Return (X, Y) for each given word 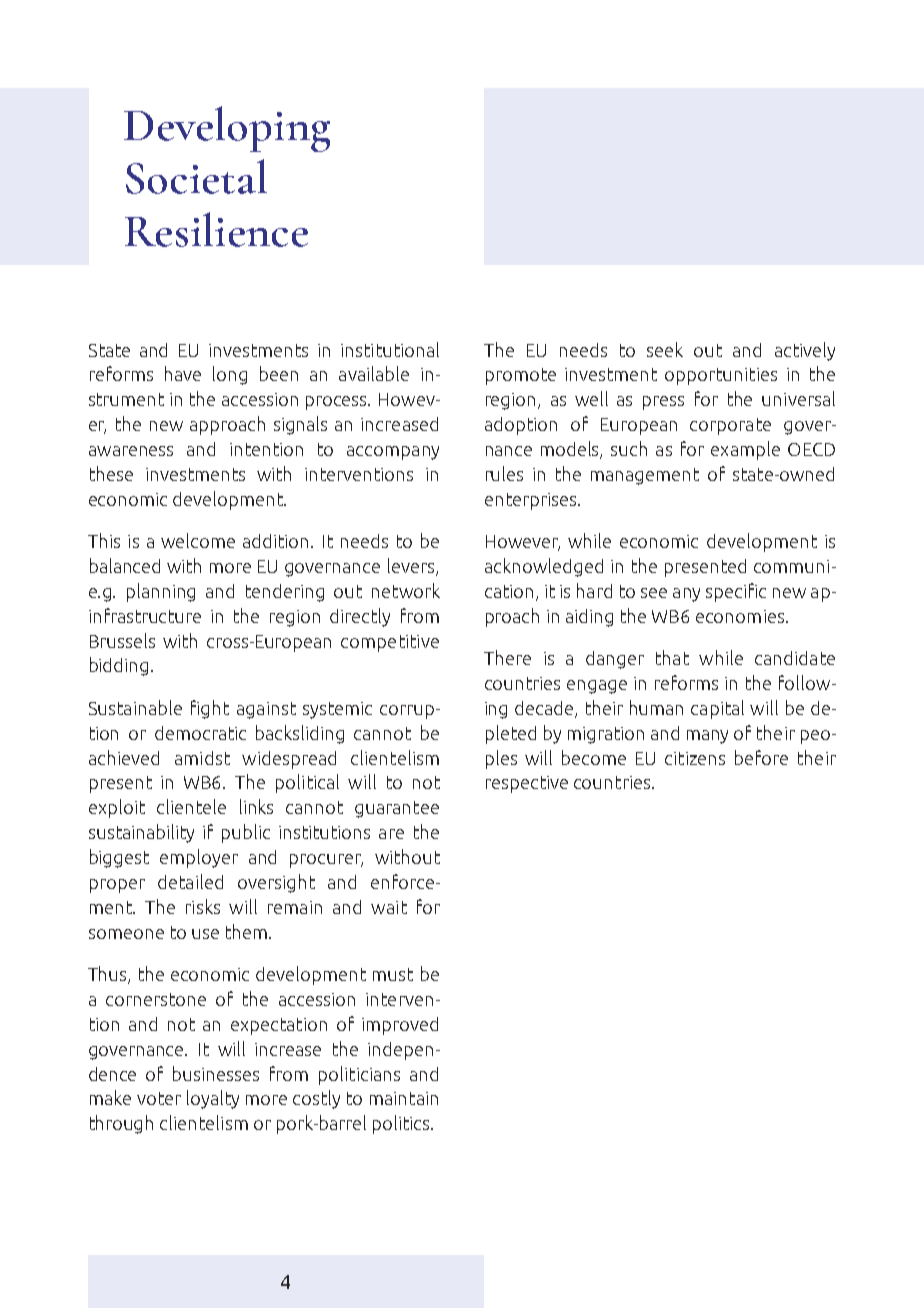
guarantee (397, 809)
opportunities (721, 376)
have (183, 373)
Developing (227, 129)
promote (521, 376)
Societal (196, 176)
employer (199, 858)
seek (665, 349)
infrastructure (145, 615)
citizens (695, 758)
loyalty (213, 1099)
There (507, 657)
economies (741, 616)
